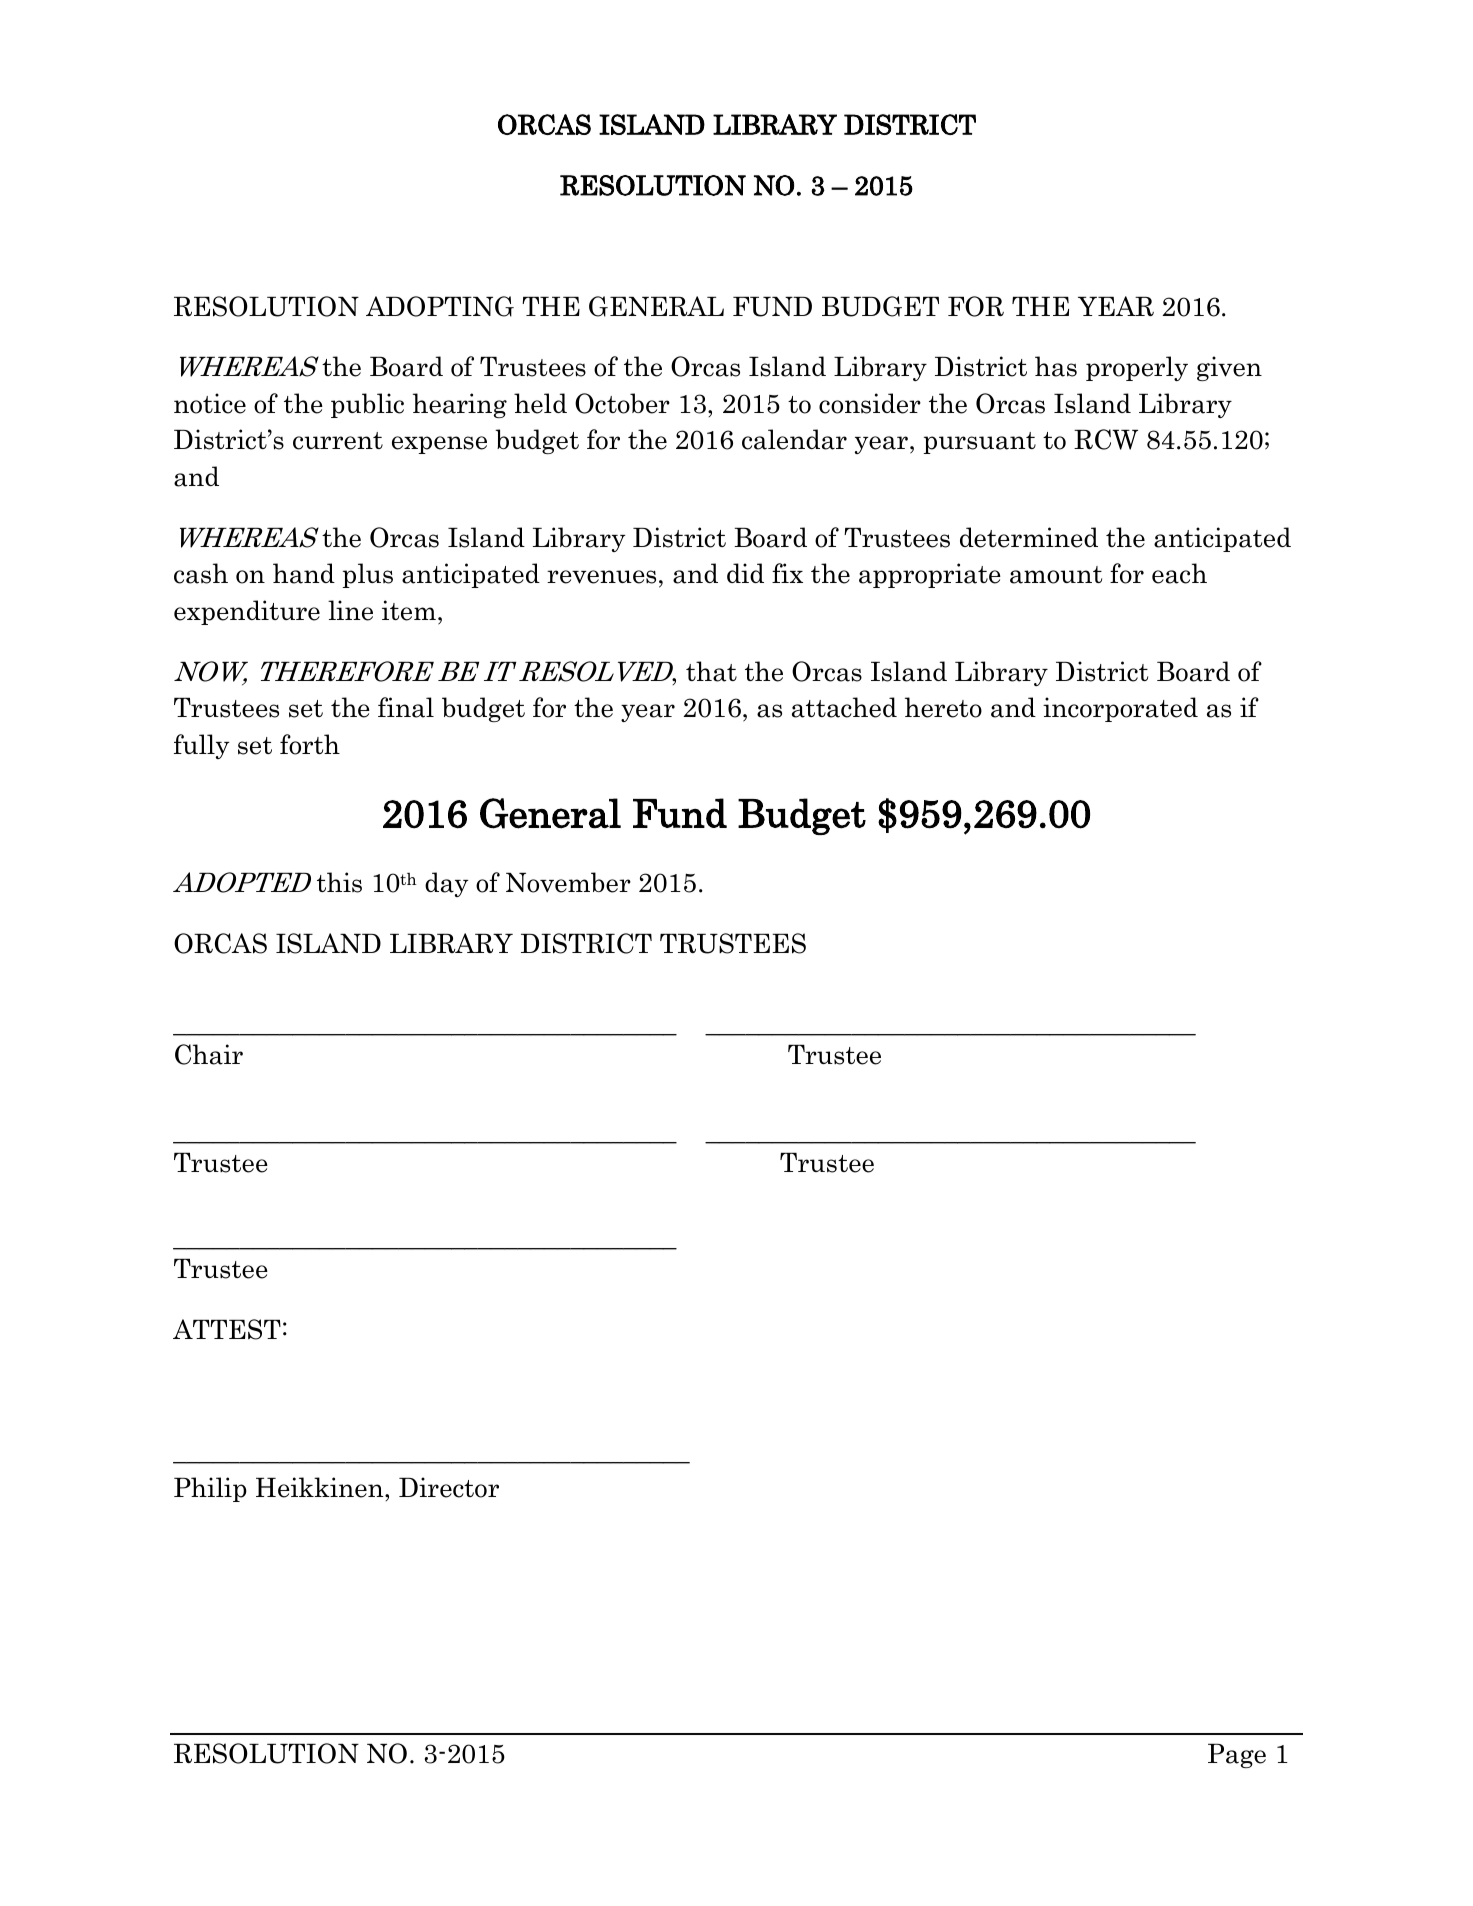 This document has height=1906, width=1473. Describe the element at coordinates (449, 1487) in the document. I see `Director` at that location.
